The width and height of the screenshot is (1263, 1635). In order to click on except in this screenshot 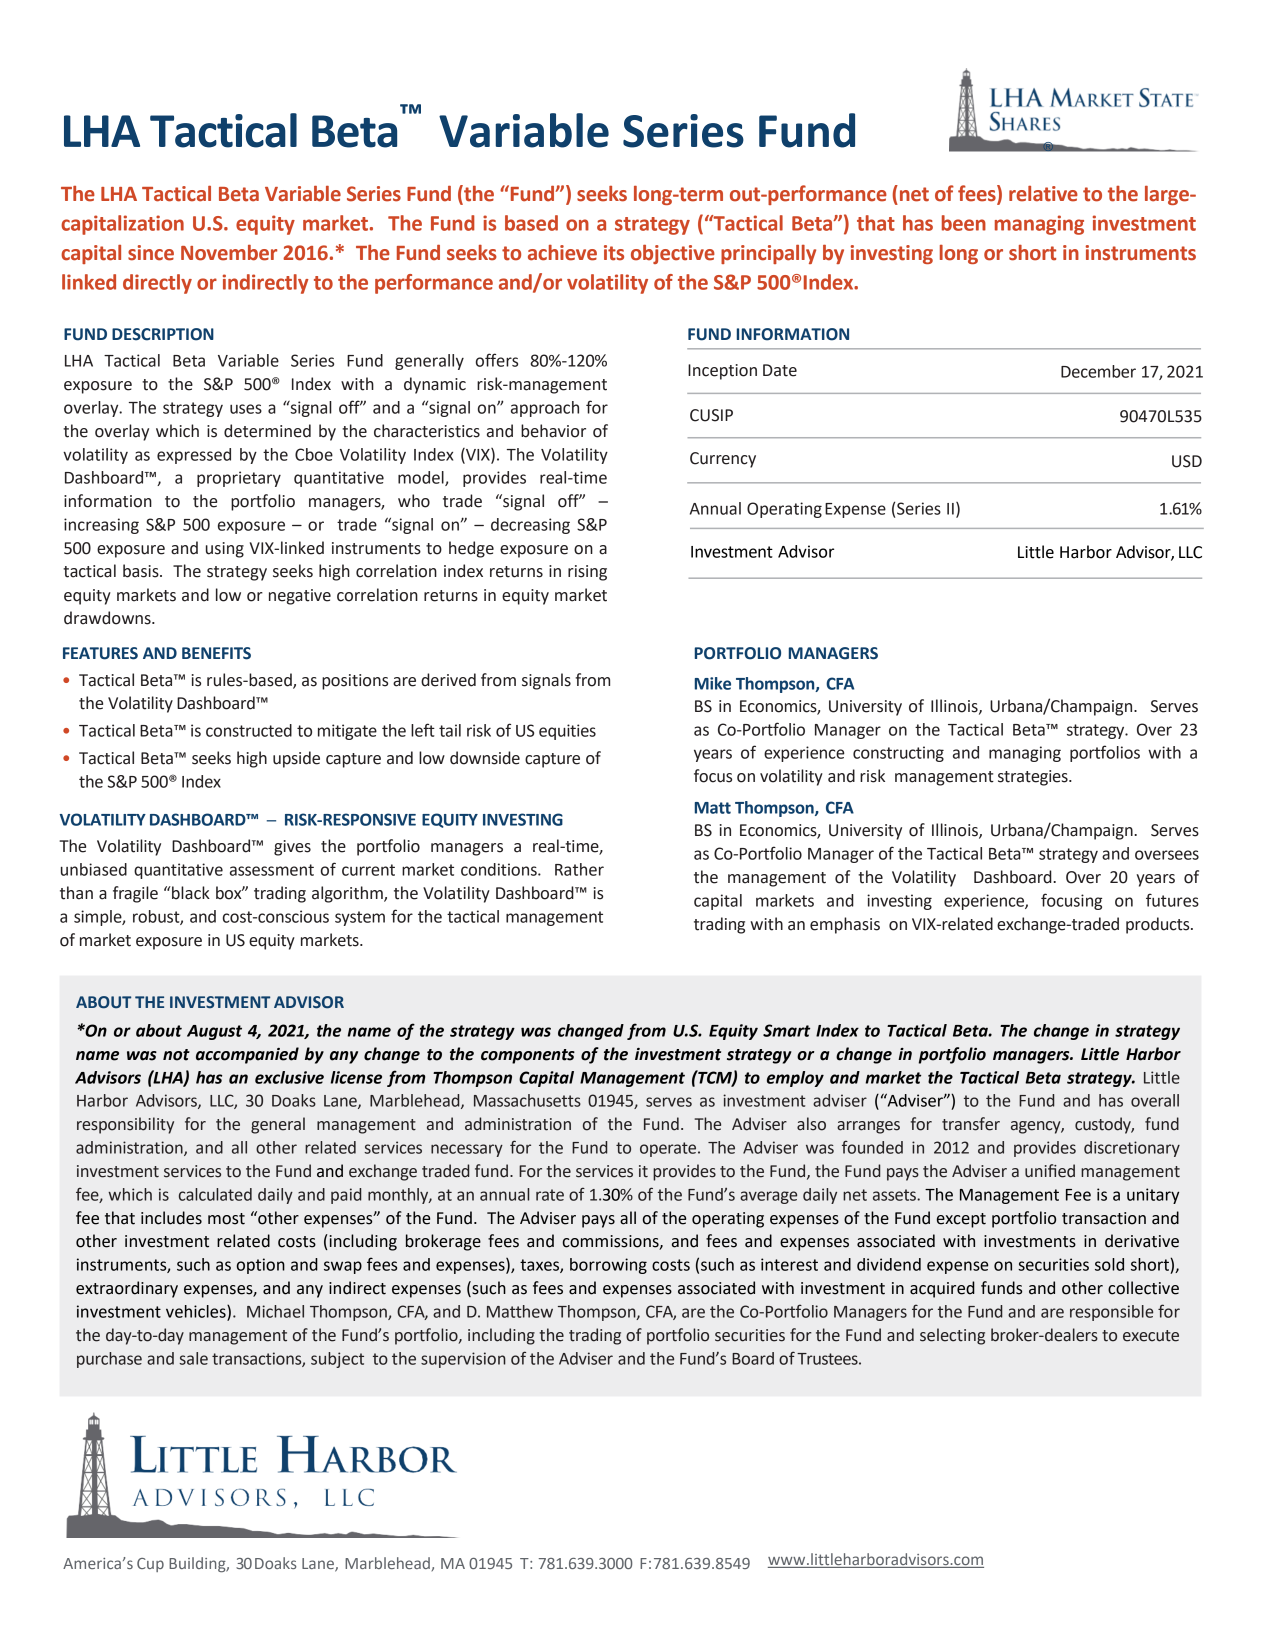, I will do `click(961, 1220)`.
